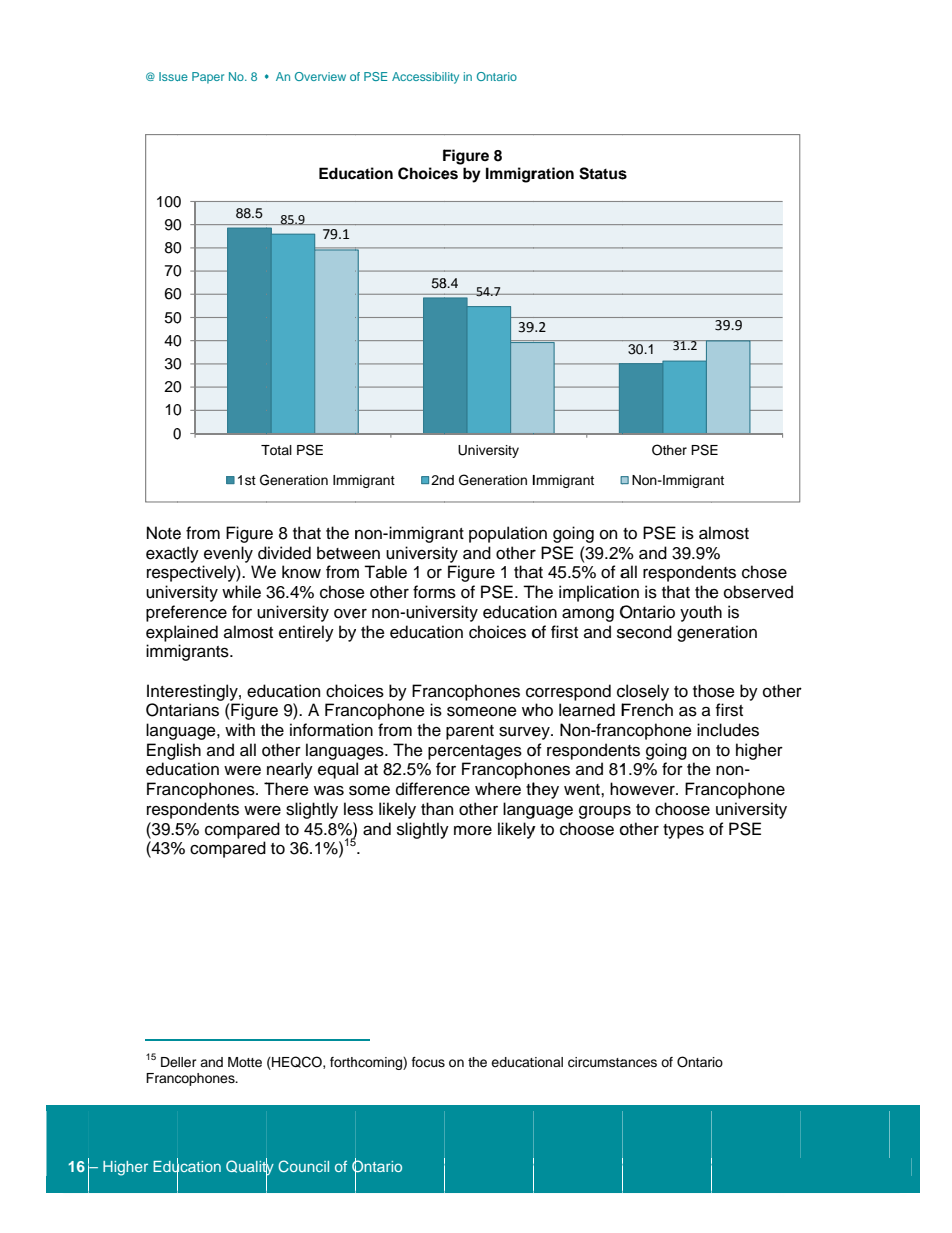  I want to click on Overview, so click(320, 76).
